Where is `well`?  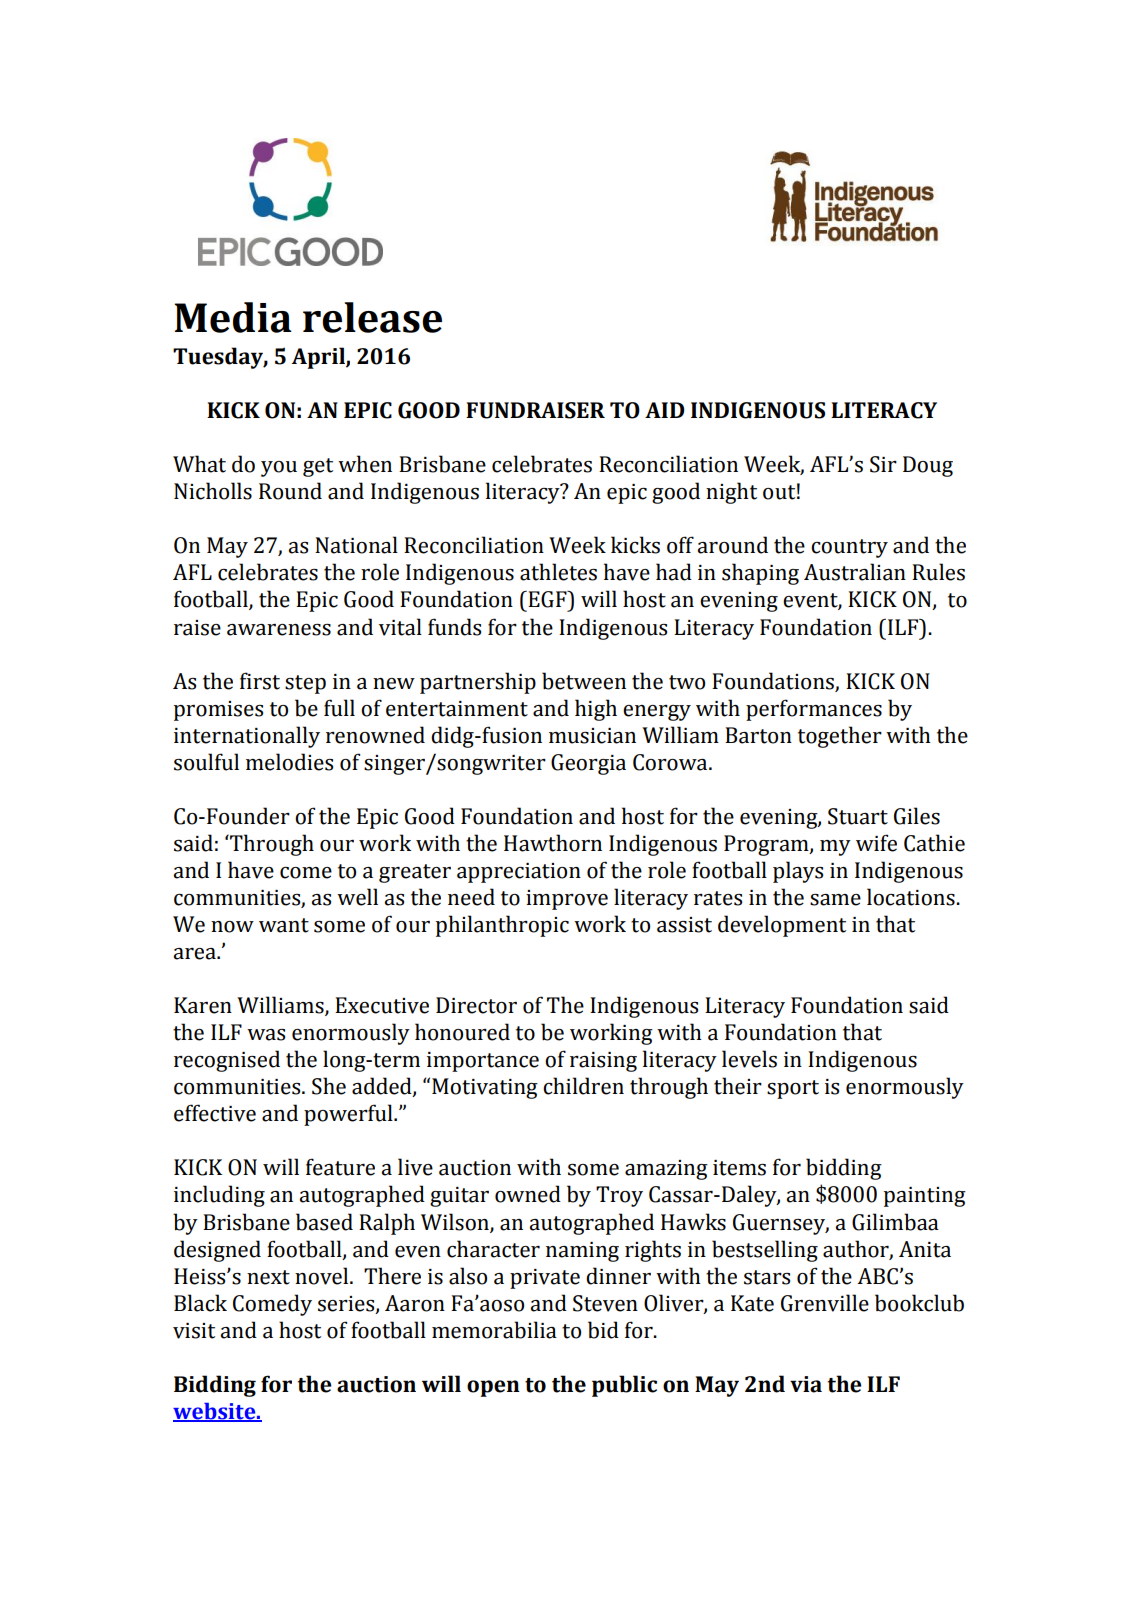 well is located at coordinates (357, 897).
